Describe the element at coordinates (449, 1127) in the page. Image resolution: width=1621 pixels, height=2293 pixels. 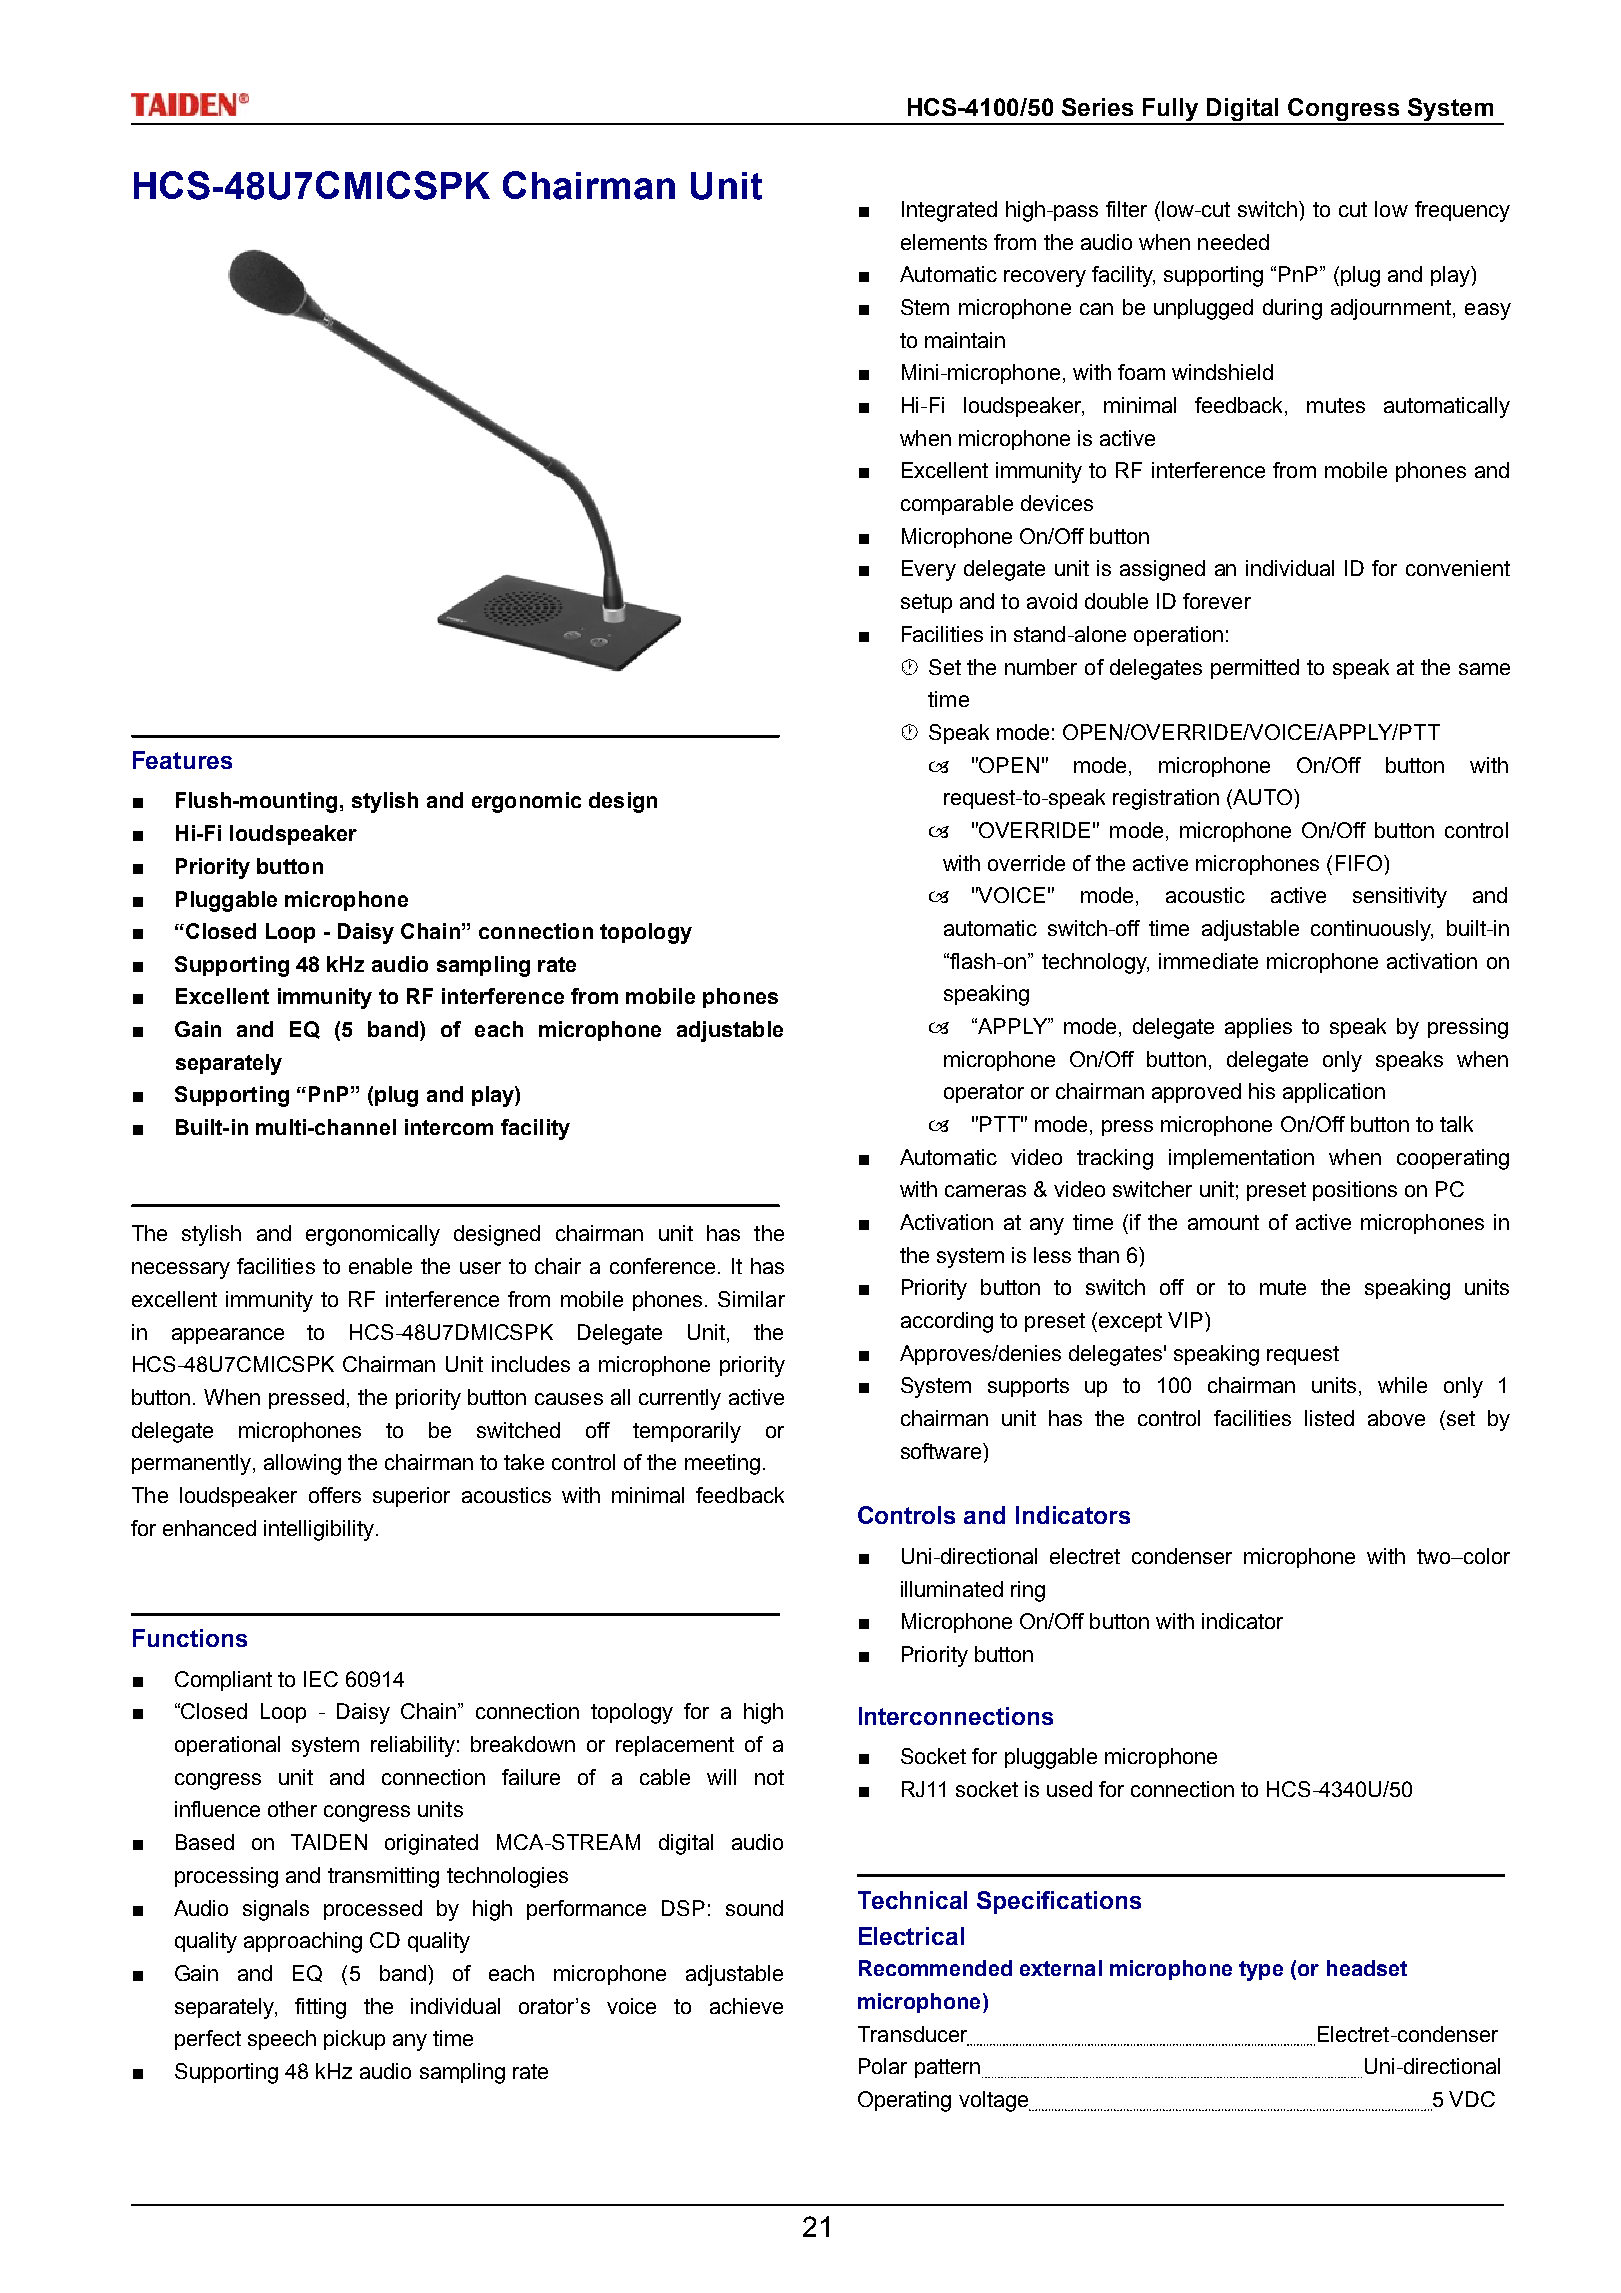
I see `intercom` at that location.
